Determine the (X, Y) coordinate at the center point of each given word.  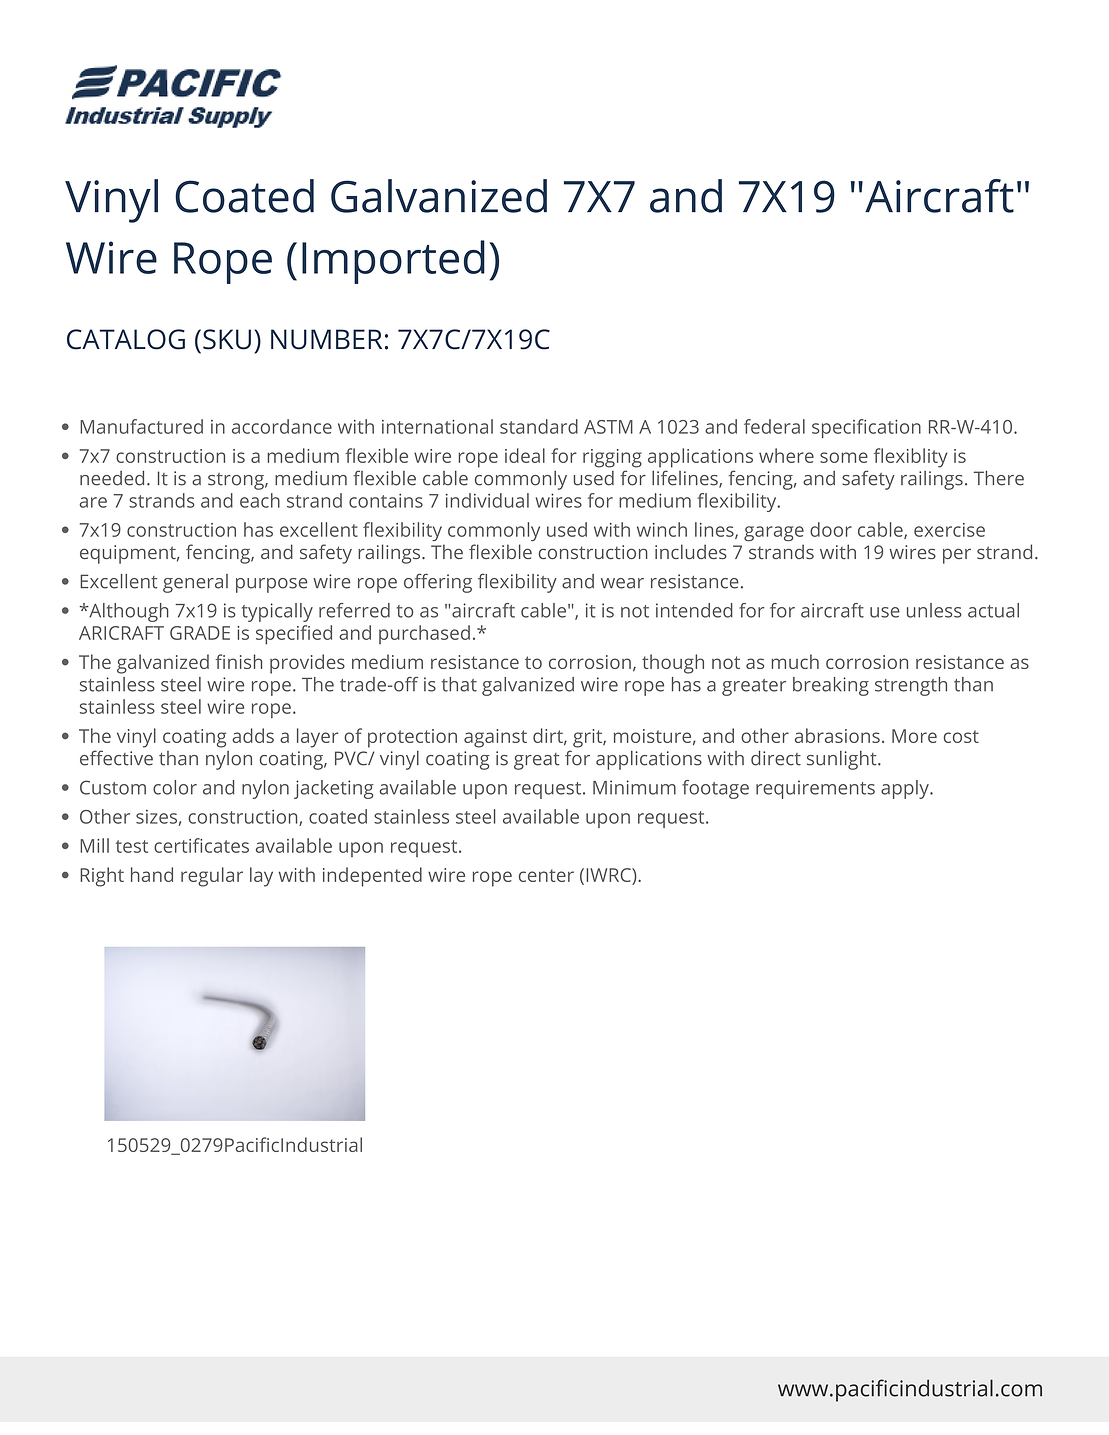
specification (866, 428)
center (546, 875)
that (459, 684)
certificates (201, 845)
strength (911, 686)
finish (238, 661)
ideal (525, 455)
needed (112, 478)
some (844, 457)
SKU (227, 339)
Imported (393, 262)
